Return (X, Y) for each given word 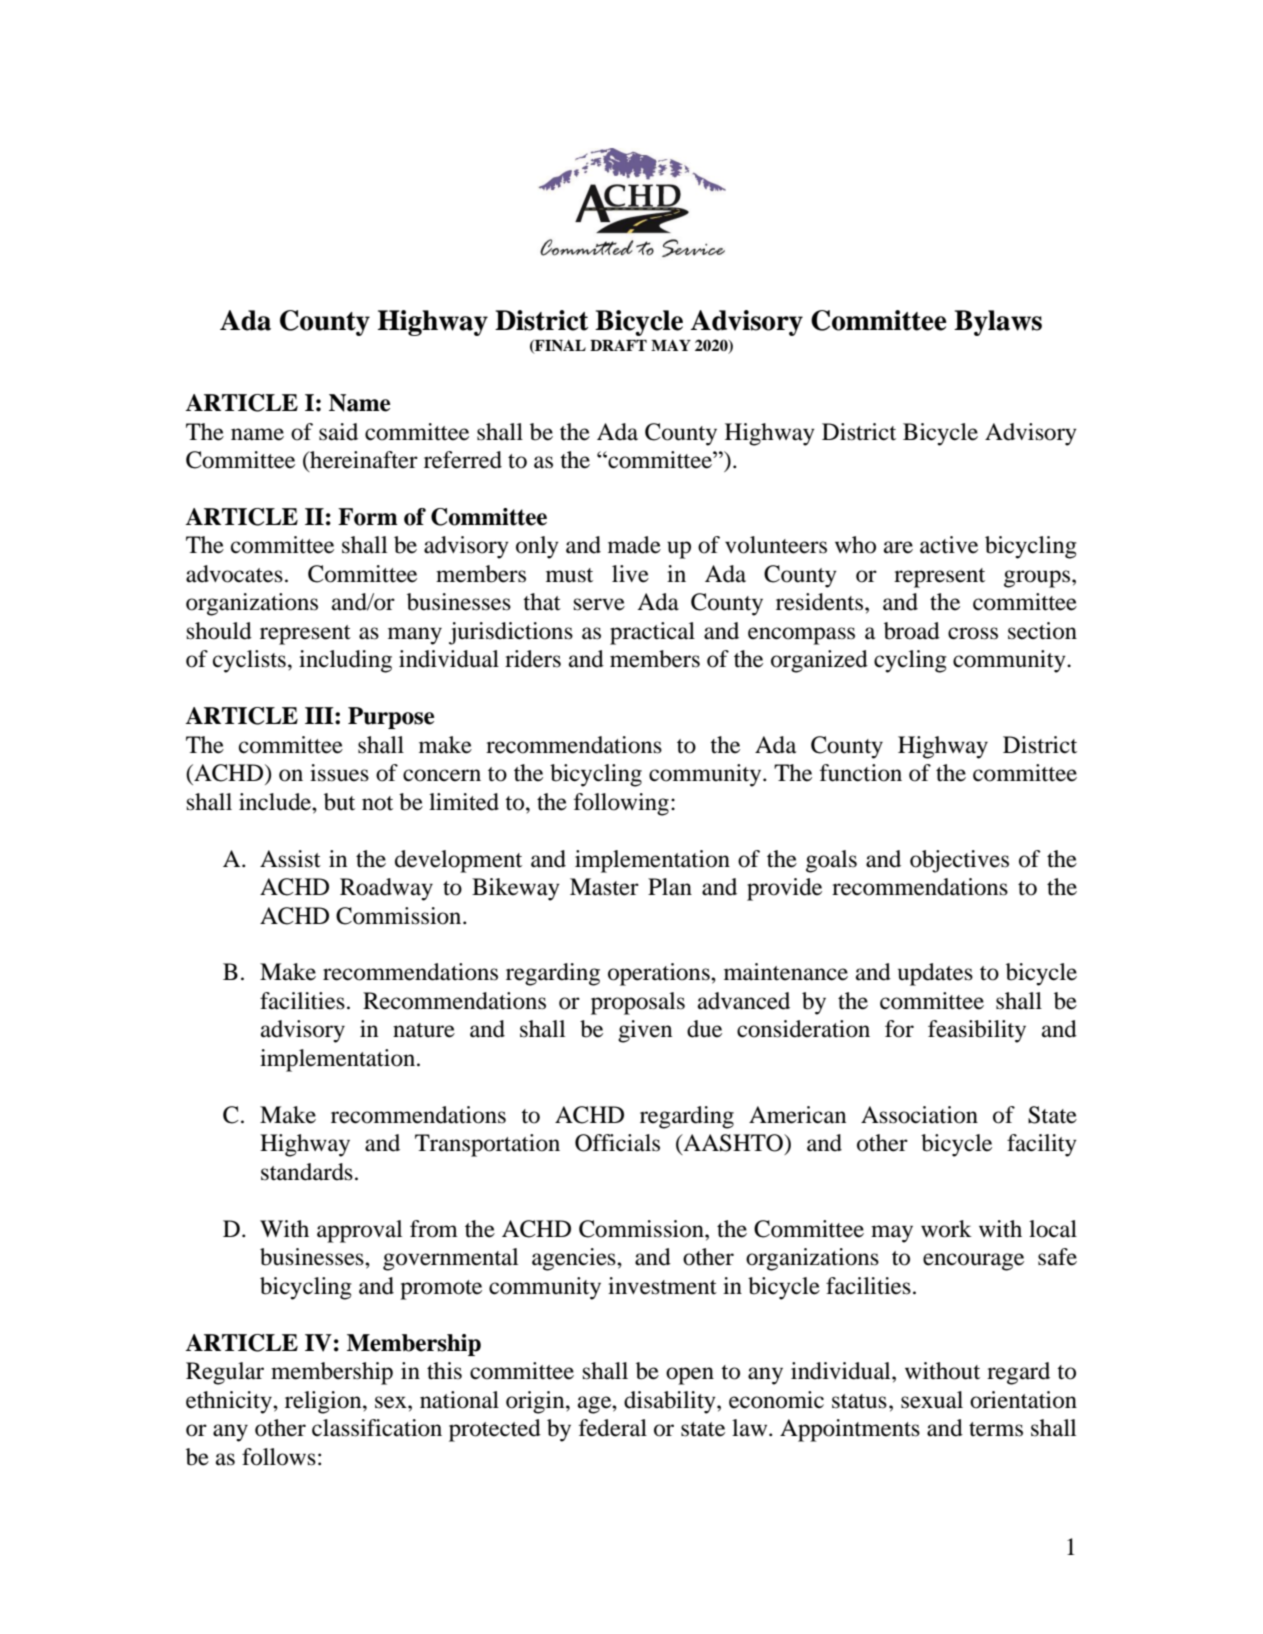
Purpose (391, 718)
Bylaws (998, 323)
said (338, 432)
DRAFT (618, 345)
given (645, 1031)
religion (324, 1402)
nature (424, 1030)
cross (973, 633)
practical (652, 633)
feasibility (977, 1031)
